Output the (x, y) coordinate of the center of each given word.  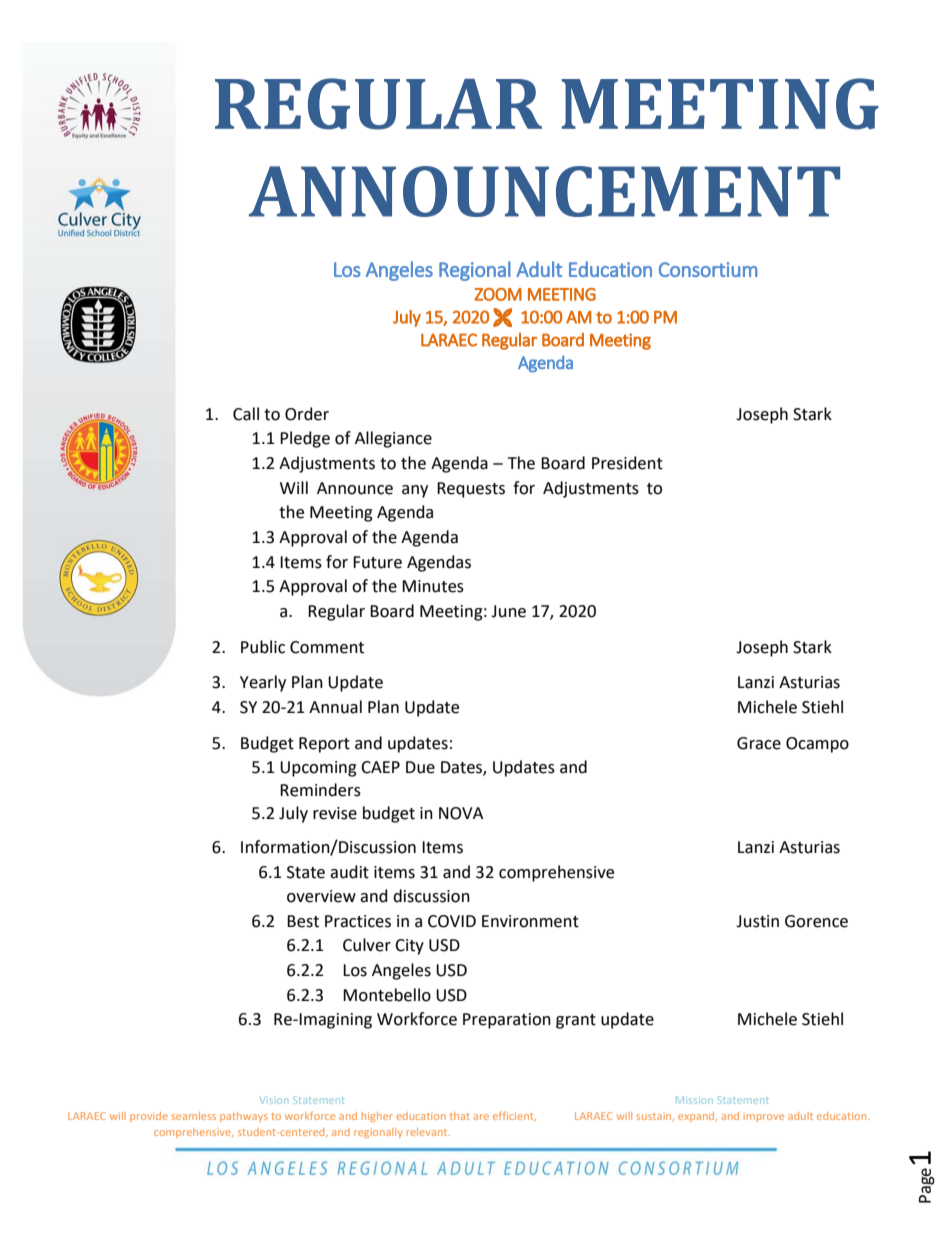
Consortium (708, 269)
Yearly (263, 683)
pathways (244, 1117)
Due (420, 767)
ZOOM (498, 294)
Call (246, 414)
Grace (759, 743)
